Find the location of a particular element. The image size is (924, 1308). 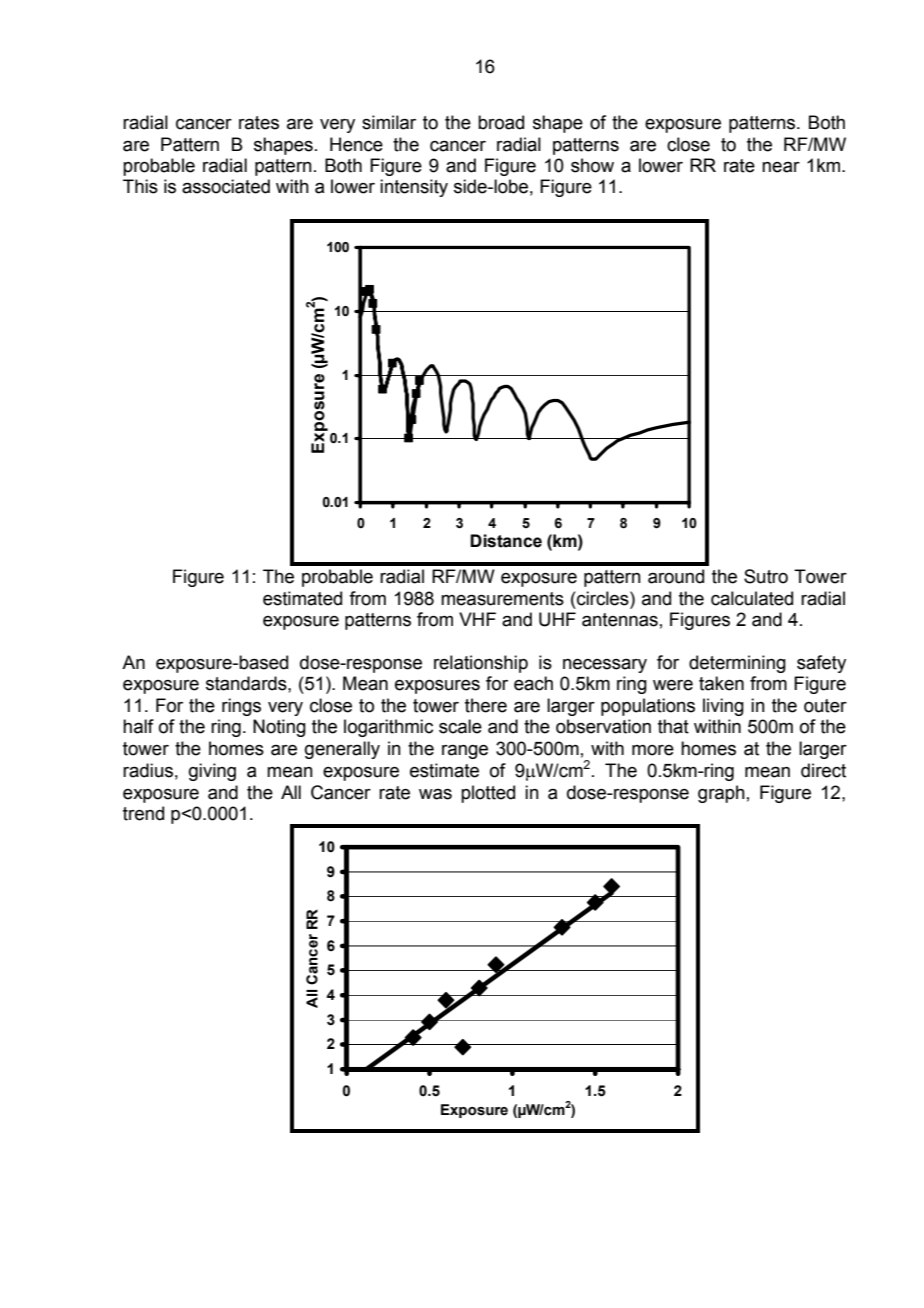

show is located at coordinates (592, 165).
